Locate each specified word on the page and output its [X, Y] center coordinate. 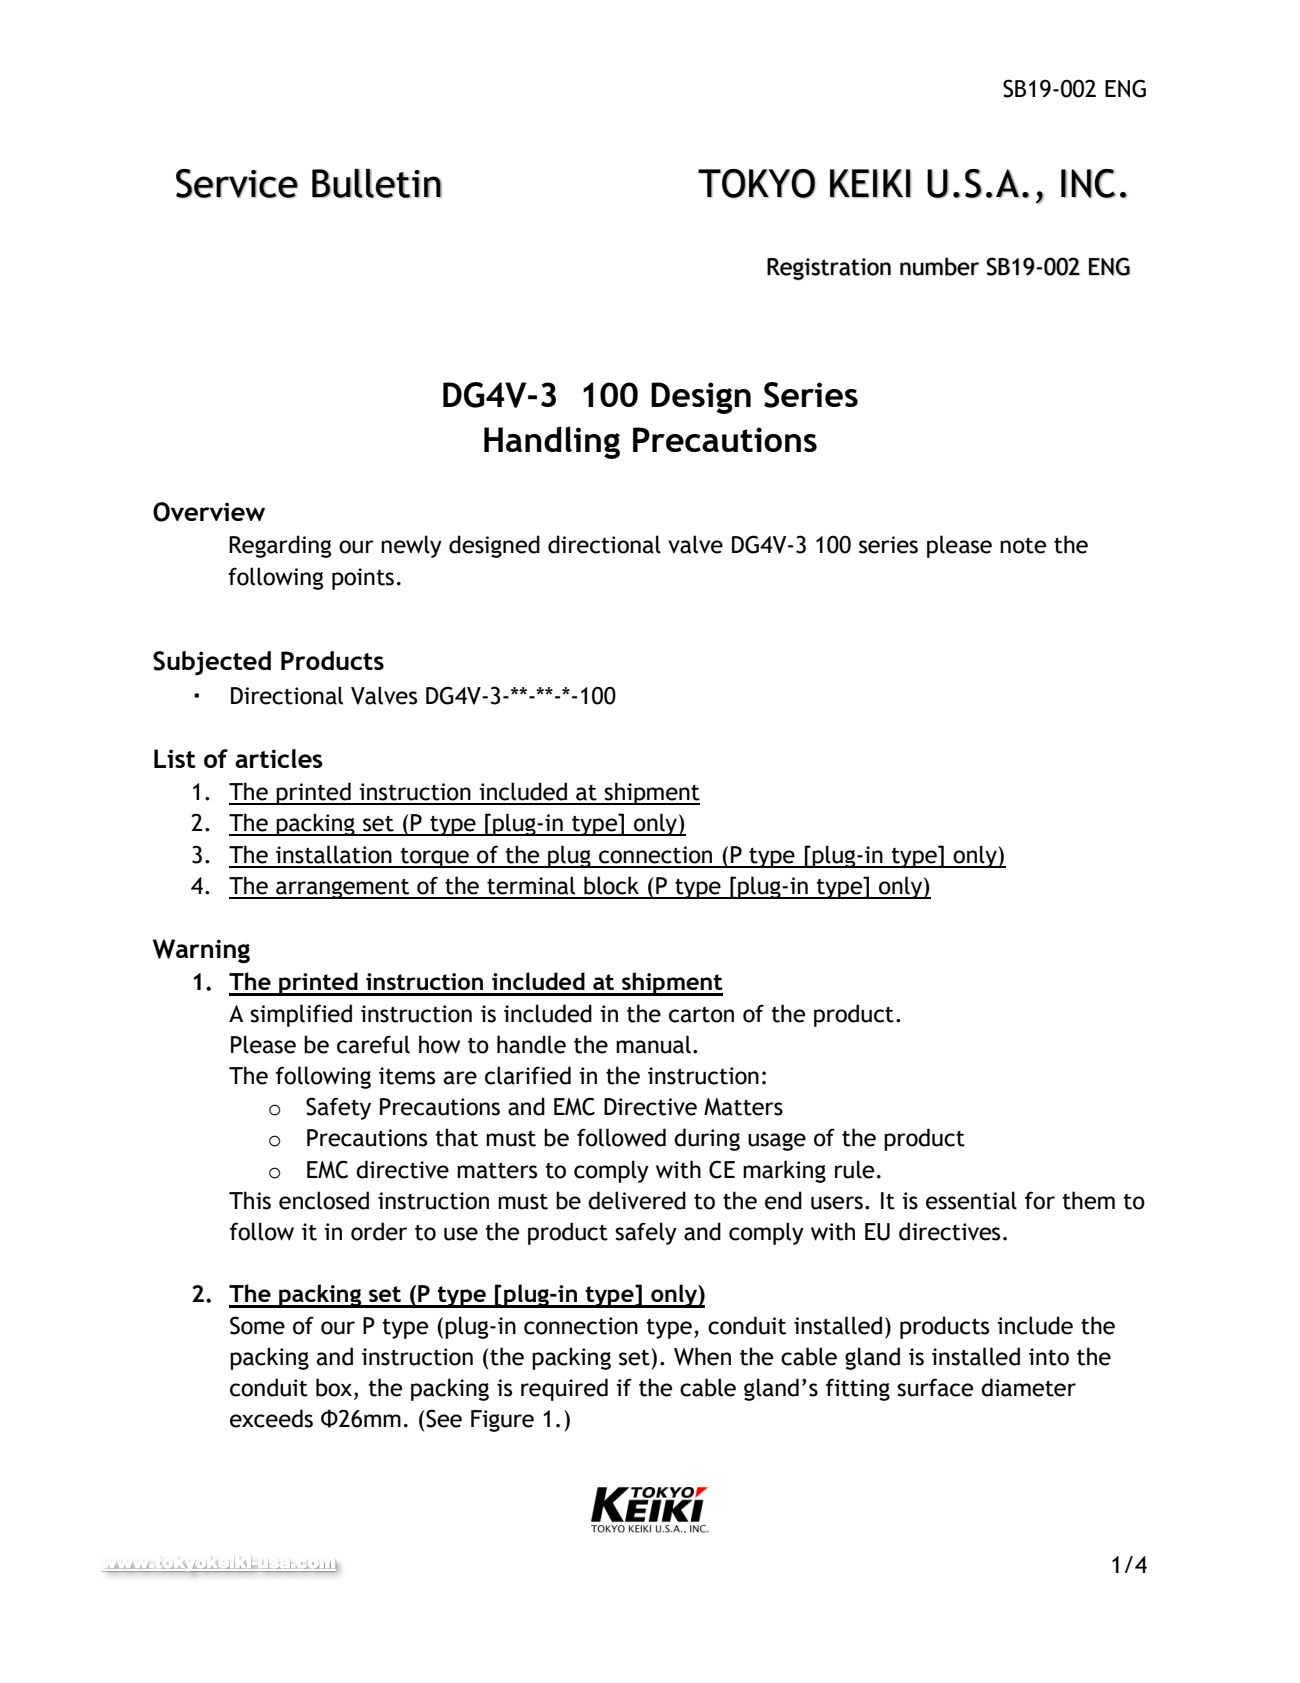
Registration [829, 269]
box [335, 1388]
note [1023, 546]
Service [237, 183]
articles [279, 758]
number [939, 266]
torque [435, 858]
